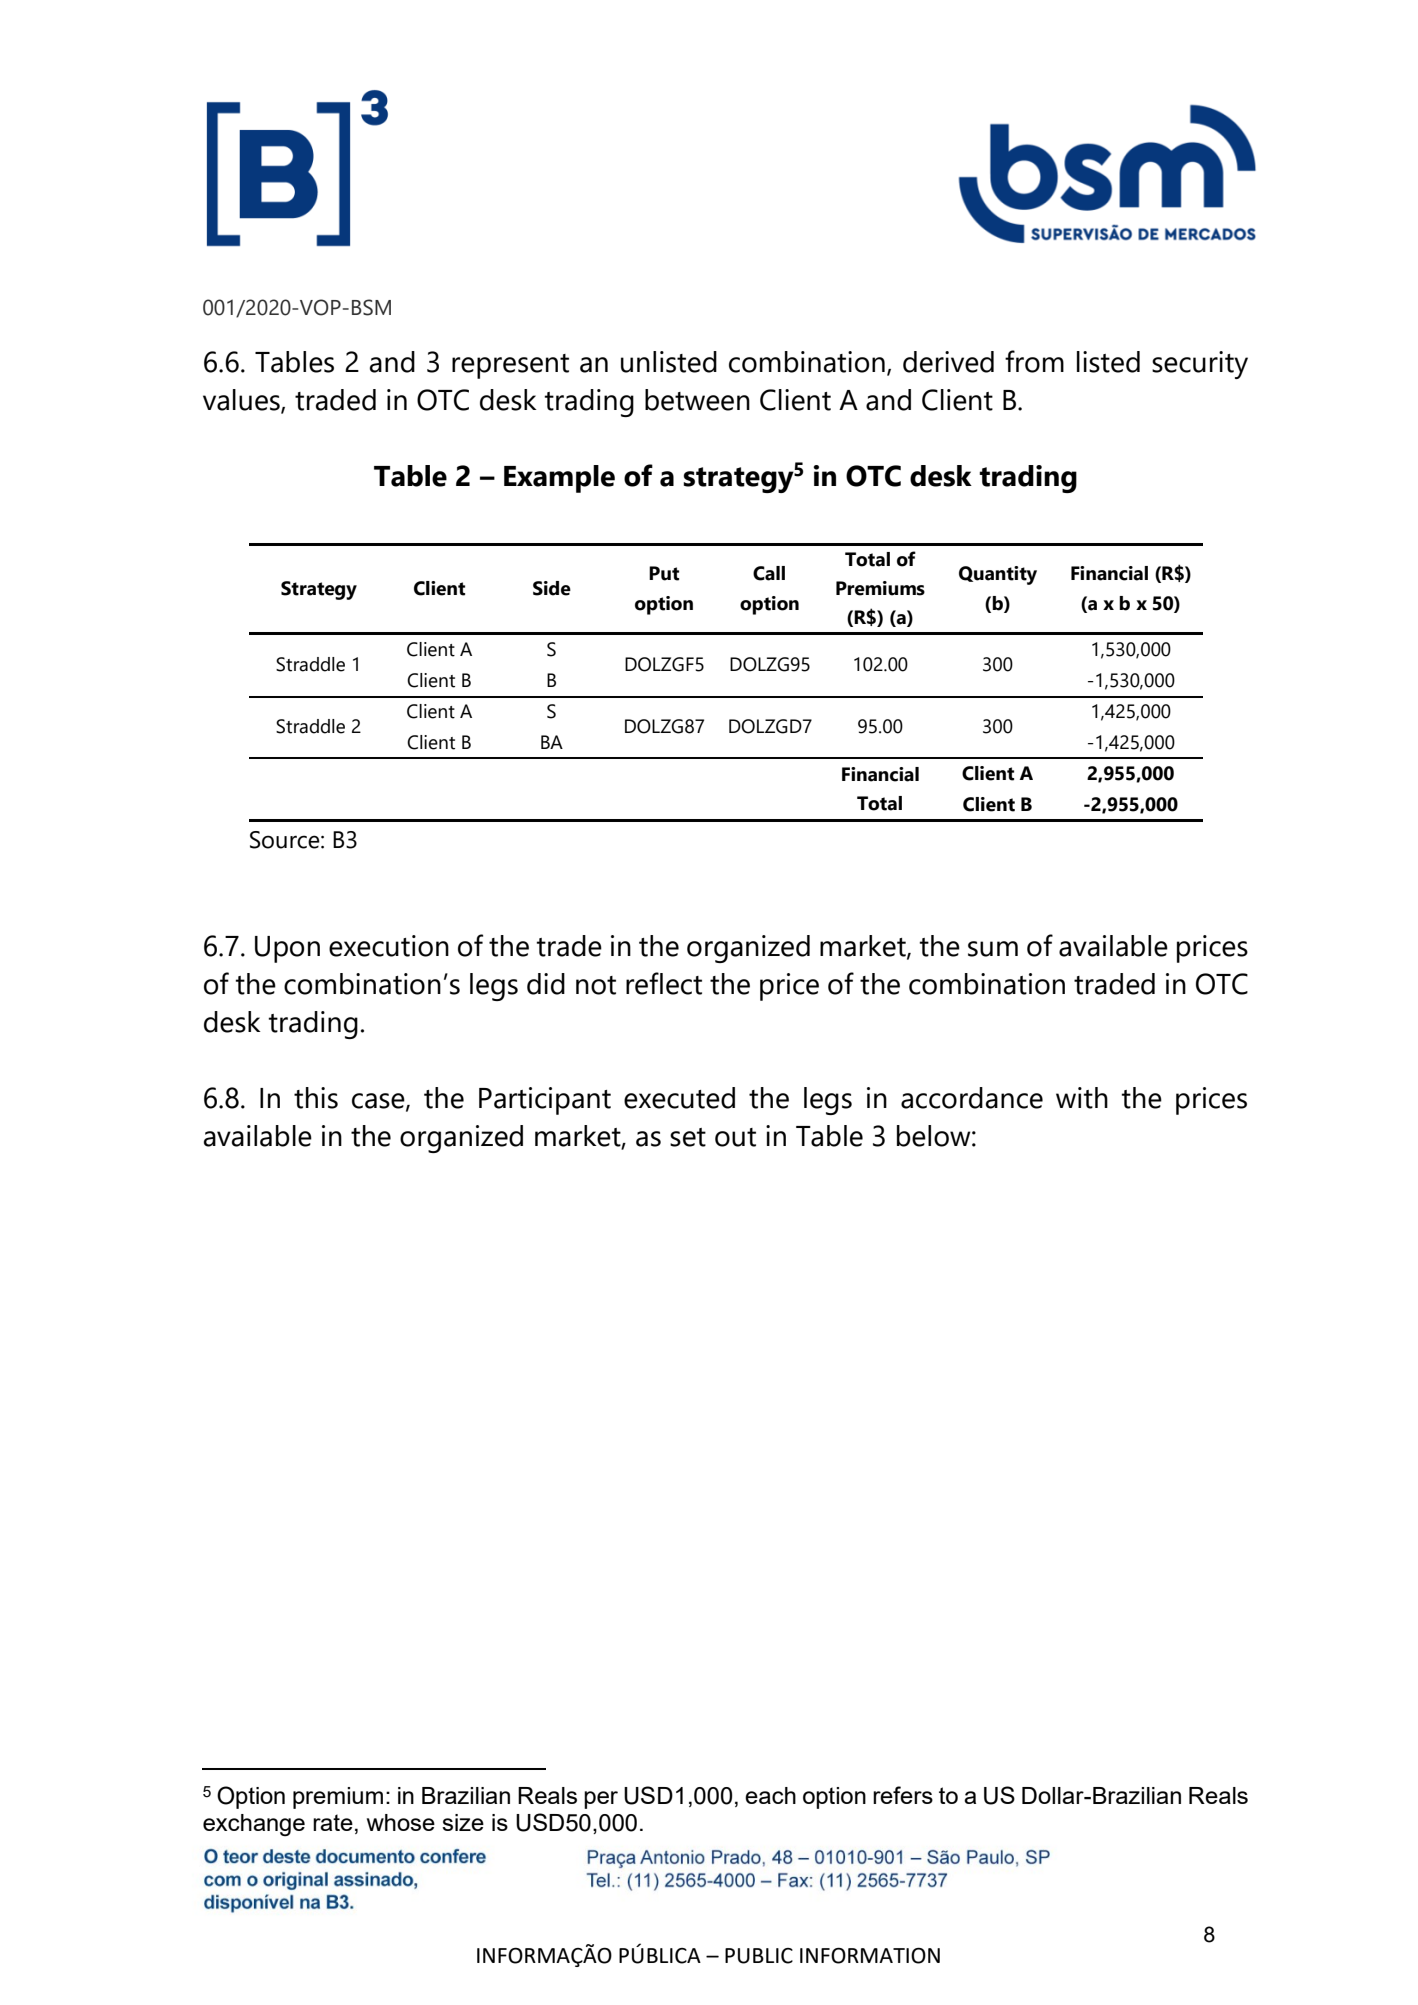  What do you see at coordinates (242, 401) in the screenshot?
I see `values` at bounding box center [242, 401].
